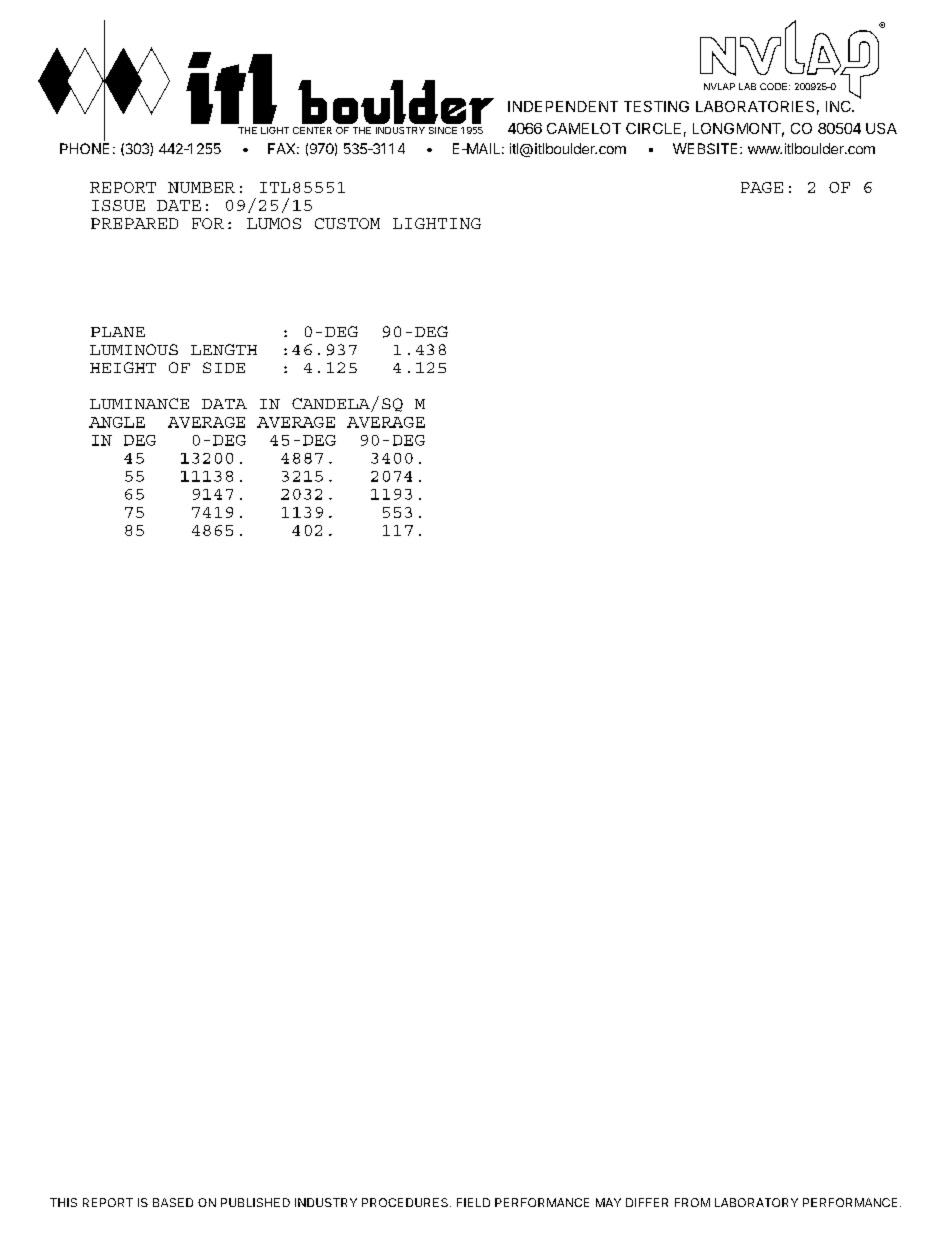  I want to click on FROM, so click(692, 1202).
